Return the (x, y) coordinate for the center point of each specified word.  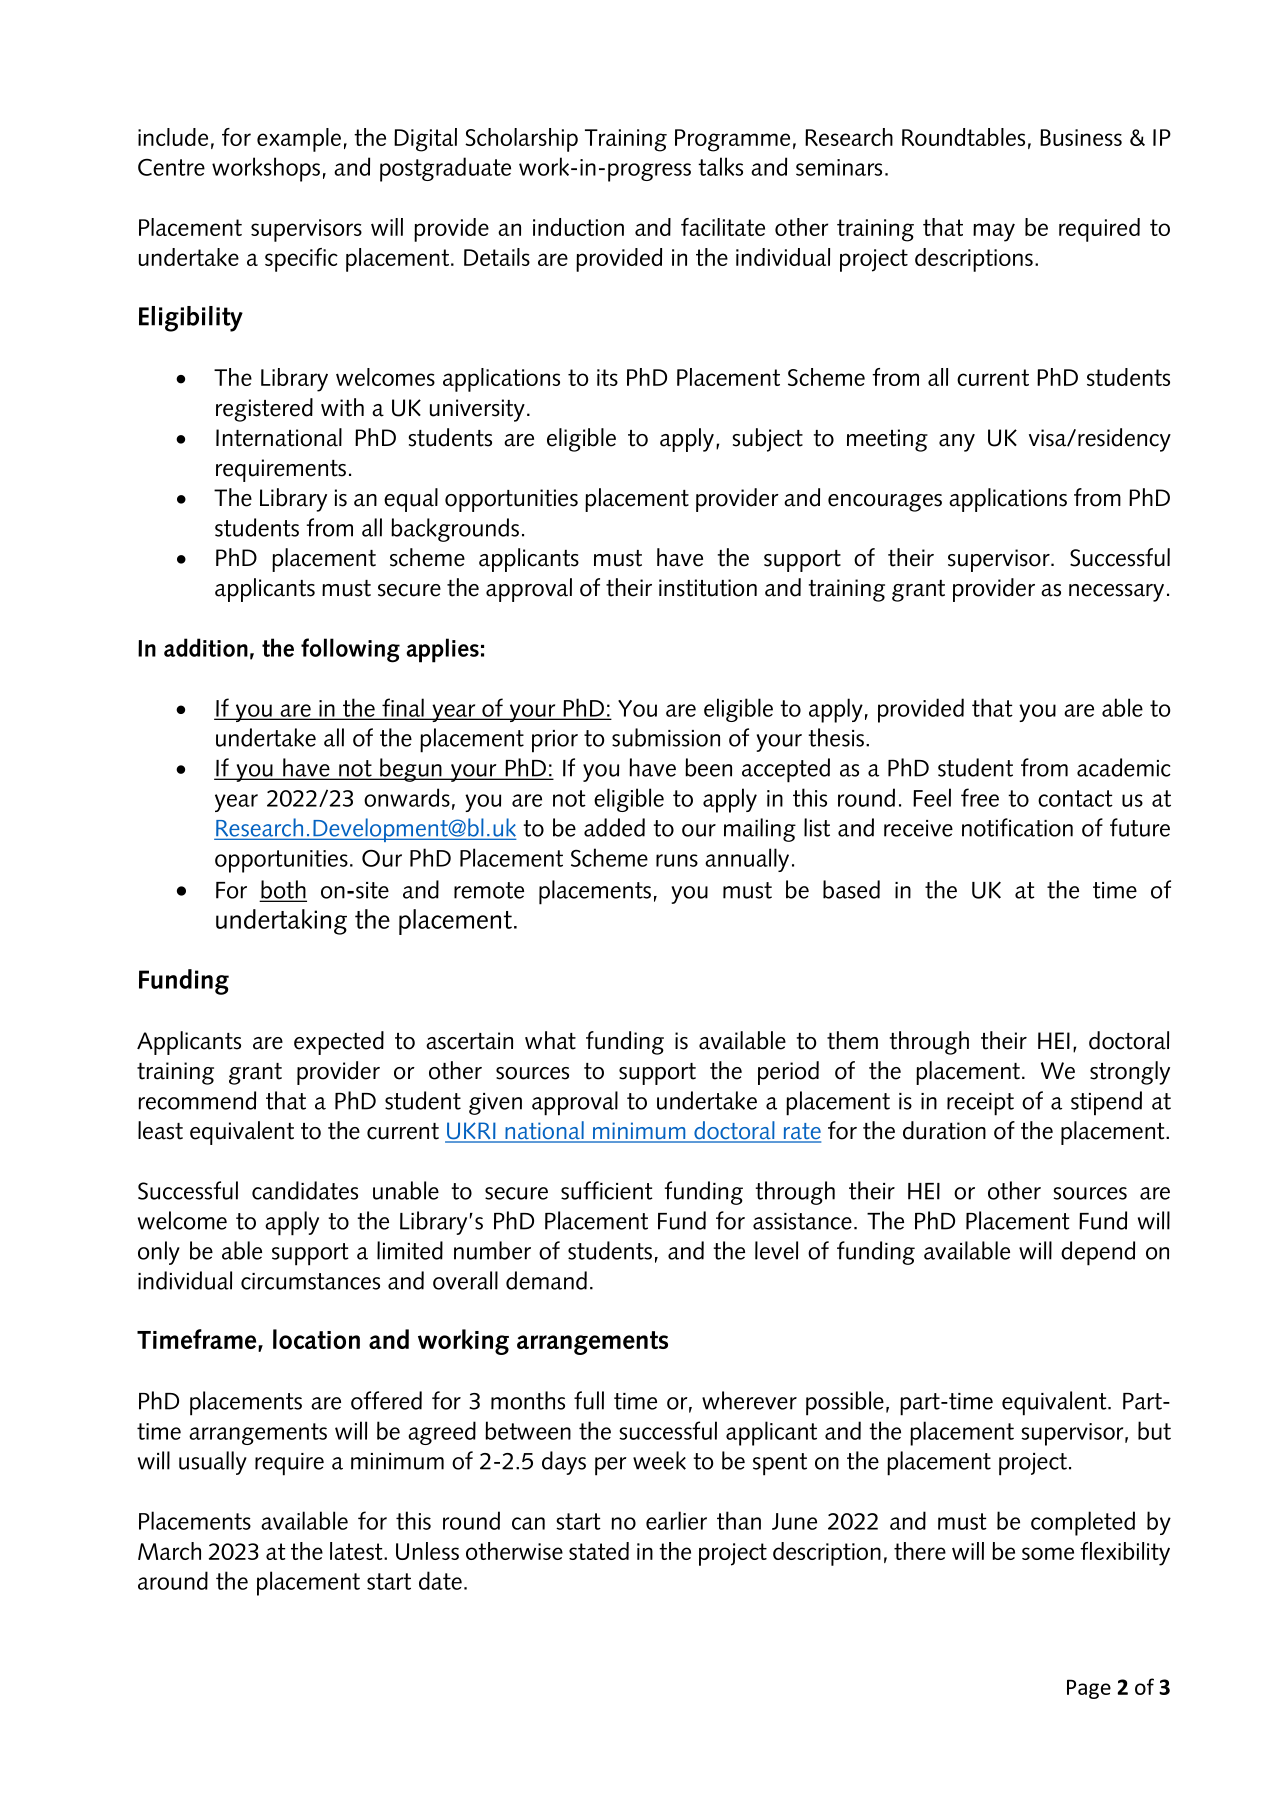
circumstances (310, 1281)
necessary (1116, 593)
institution (708, 588)
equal (411, 500)
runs (677, 860)
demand (546, 1280)
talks (720, 166)
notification (1017, 827)
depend (1098, 1253)
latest (357, 1551)
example (299, 140)
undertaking (281, 922)
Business (1081, 137)
